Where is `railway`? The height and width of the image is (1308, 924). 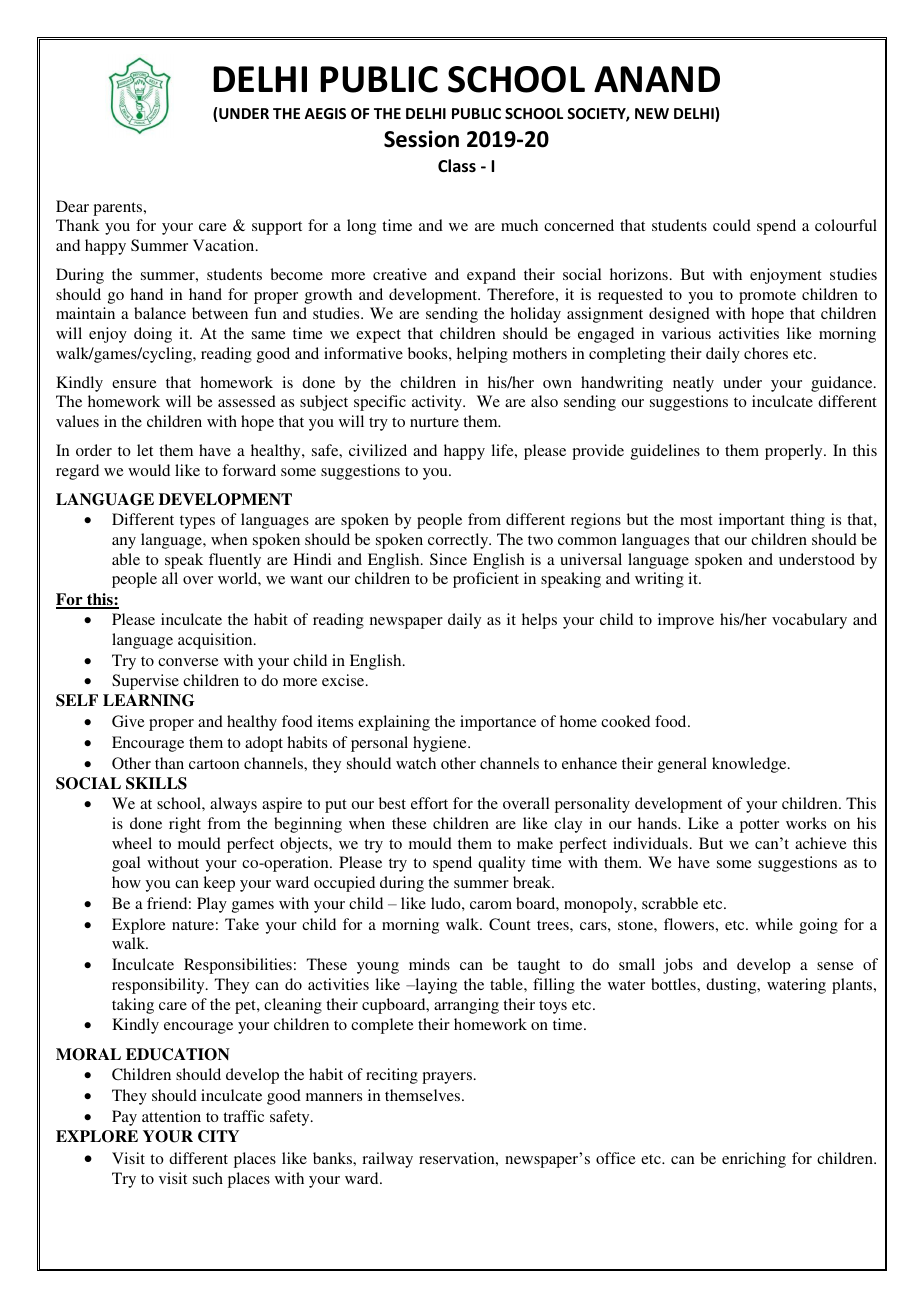 railway is located at coordinates (387, 1160).
